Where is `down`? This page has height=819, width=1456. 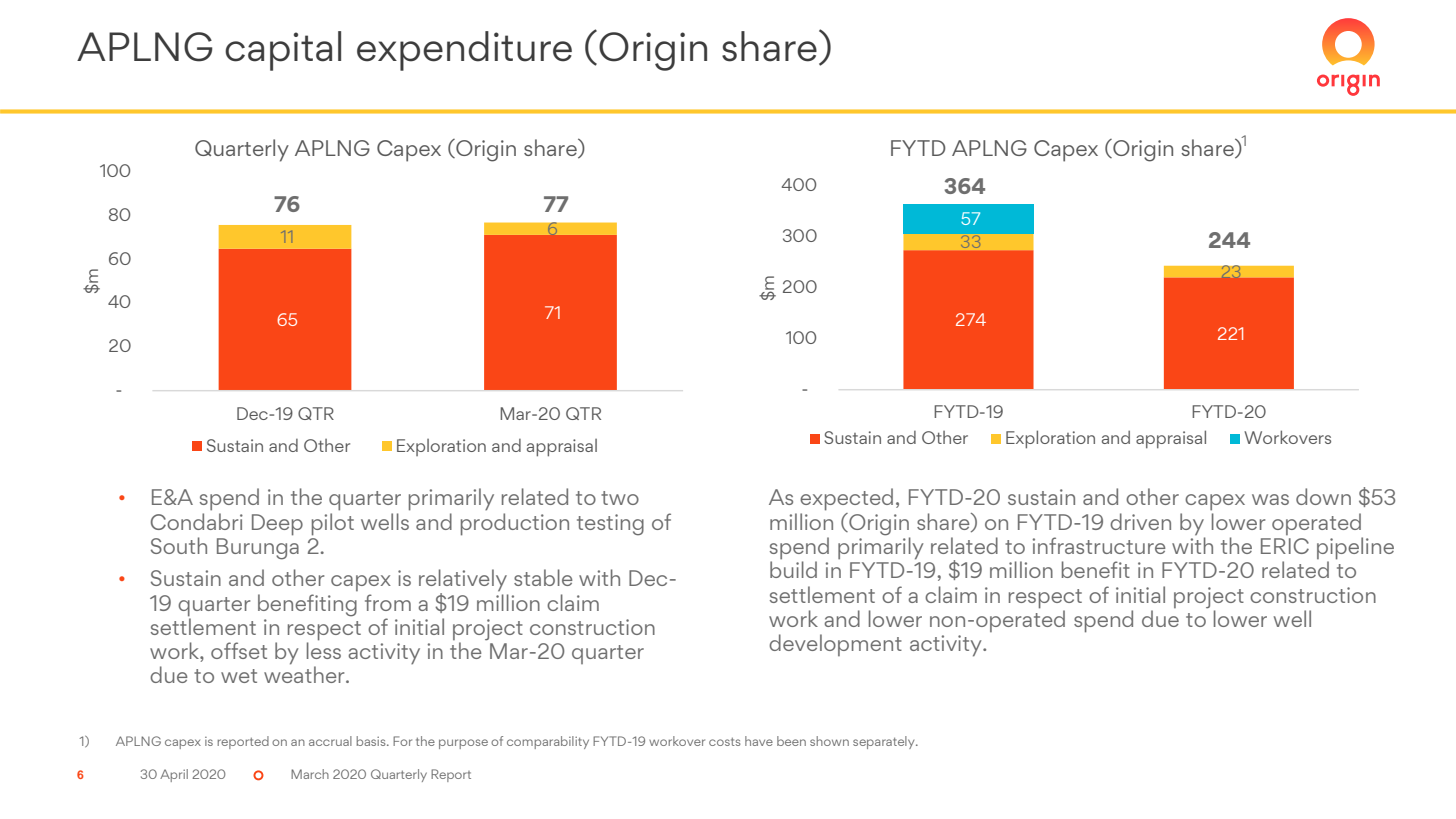
down is located at coordinates (1323, 496).
